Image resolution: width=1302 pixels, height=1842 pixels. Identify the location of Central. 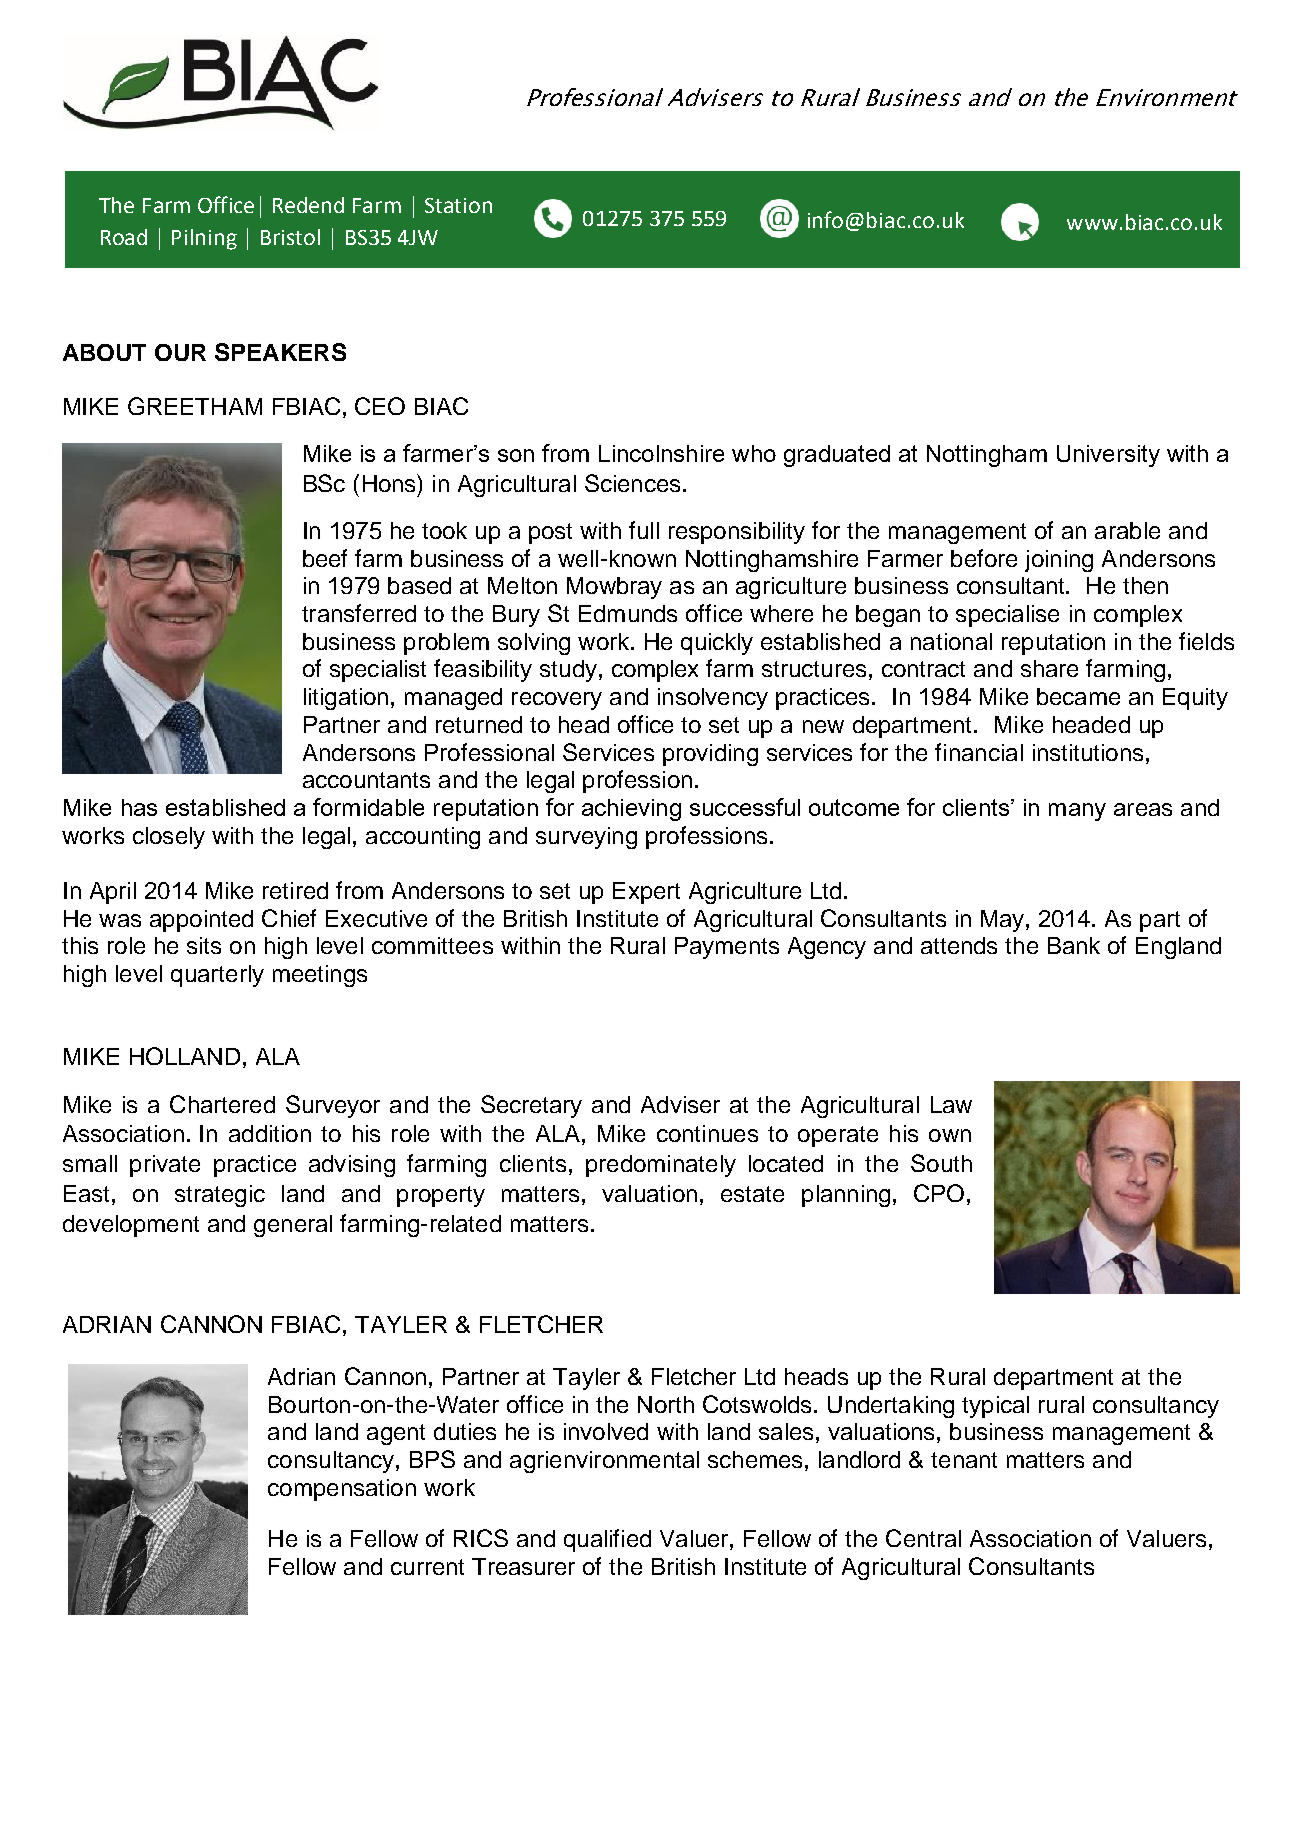
(923, 1538).
